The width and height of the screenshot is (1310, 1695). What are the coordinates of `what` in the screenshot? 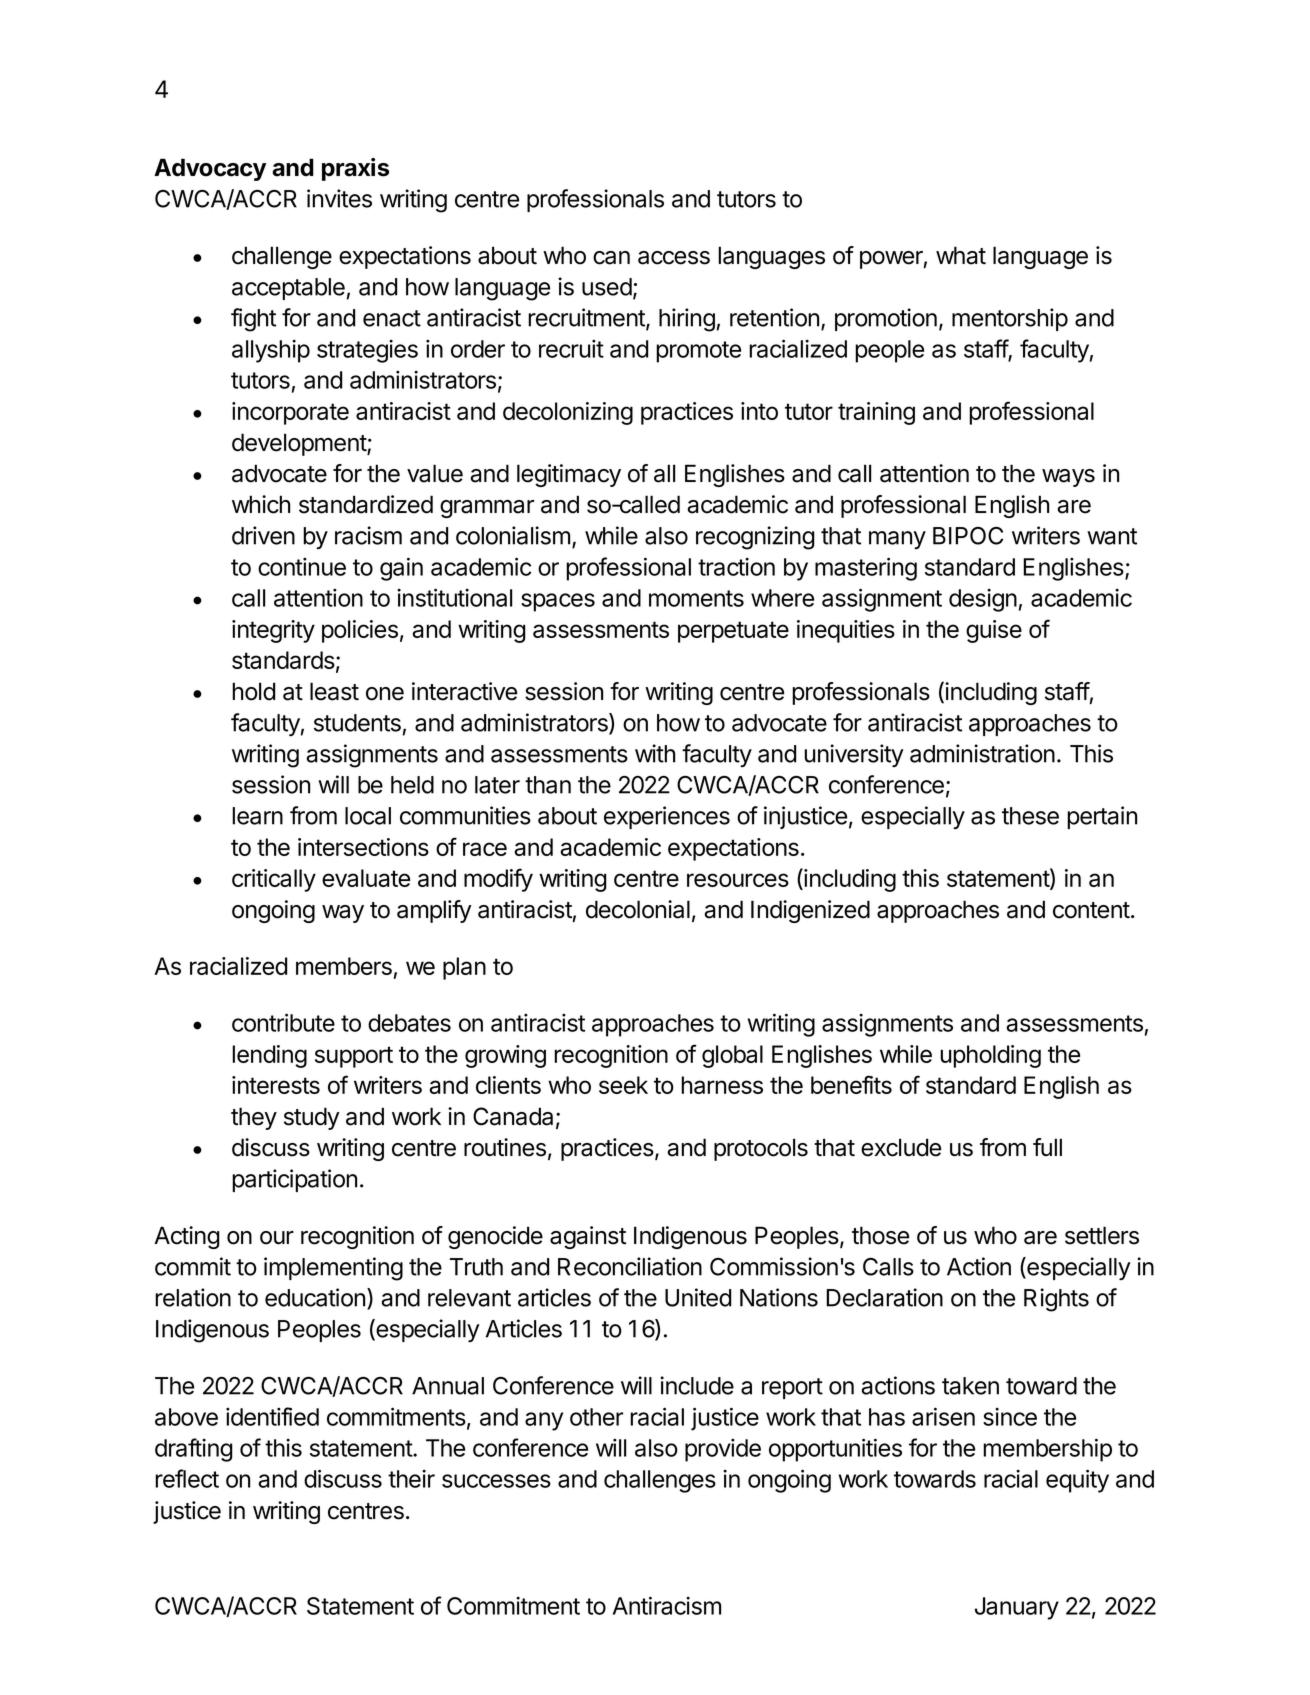 It's located at (961, 255).
